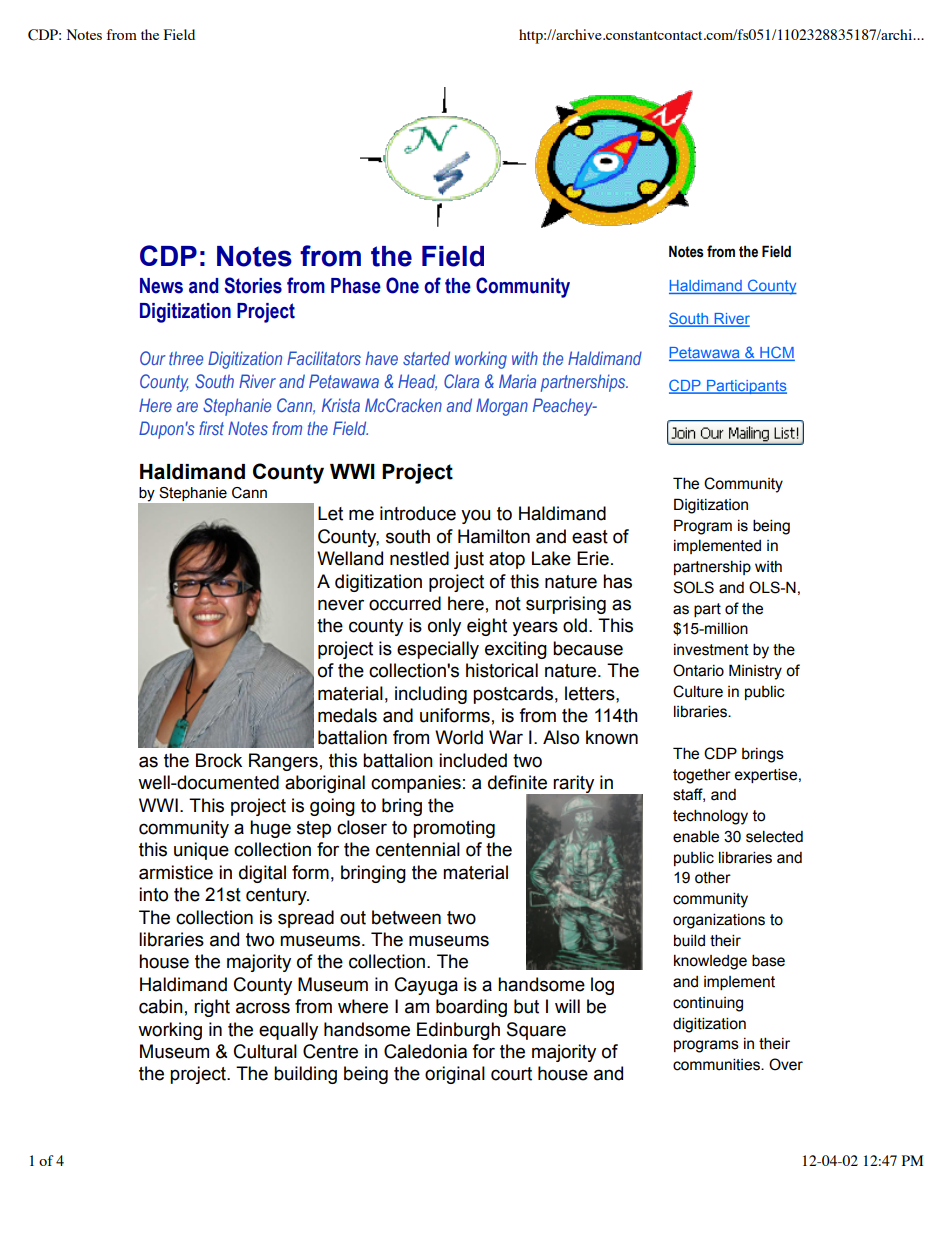 This document has height=1233, width=952. Describe the element at coordinates (253, 285) in the document. I see `Stories` at that location.
